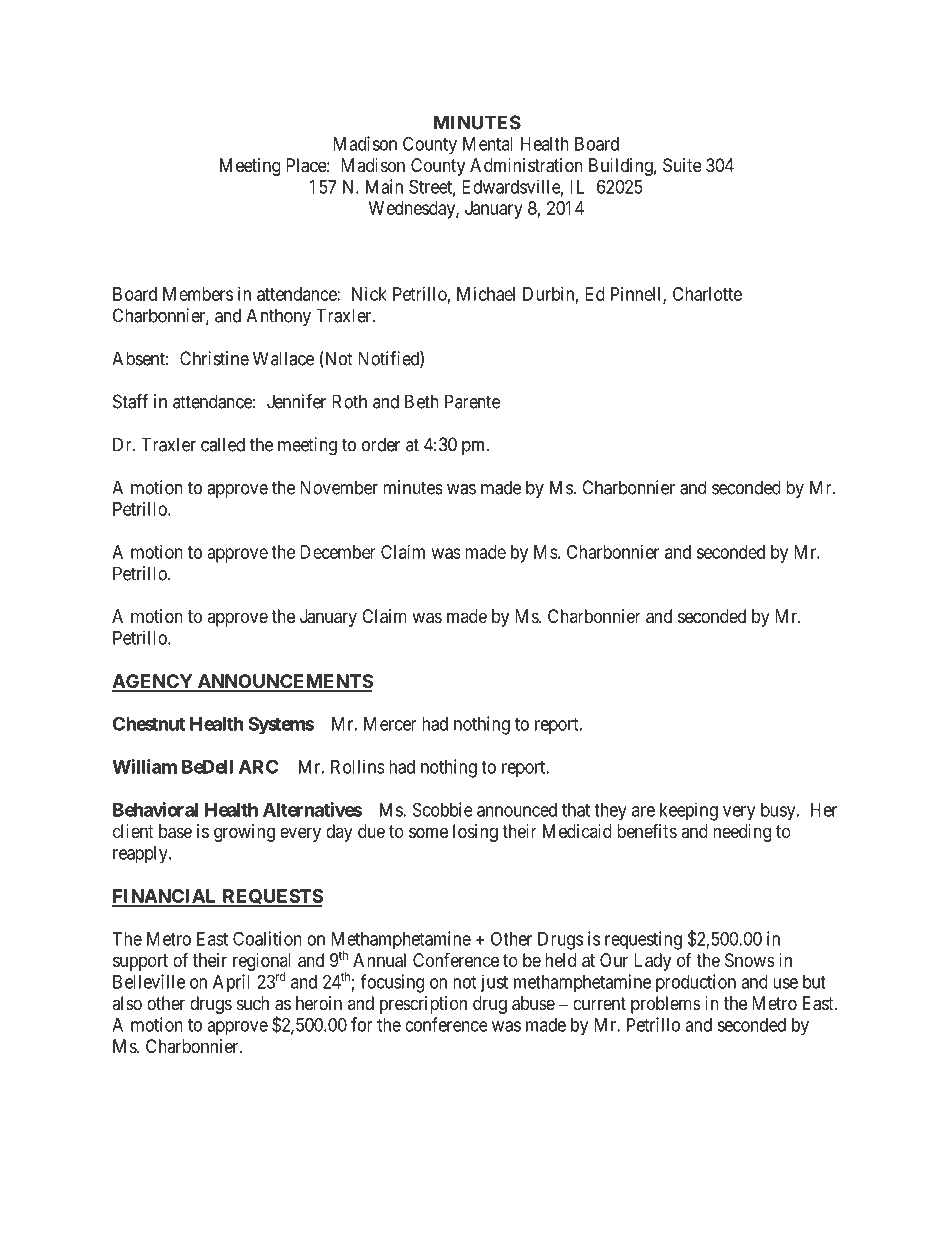  What do you see at coordinates (682, 165) in the screenshot?
I see `Suite` at bounding box center [682, 165].
